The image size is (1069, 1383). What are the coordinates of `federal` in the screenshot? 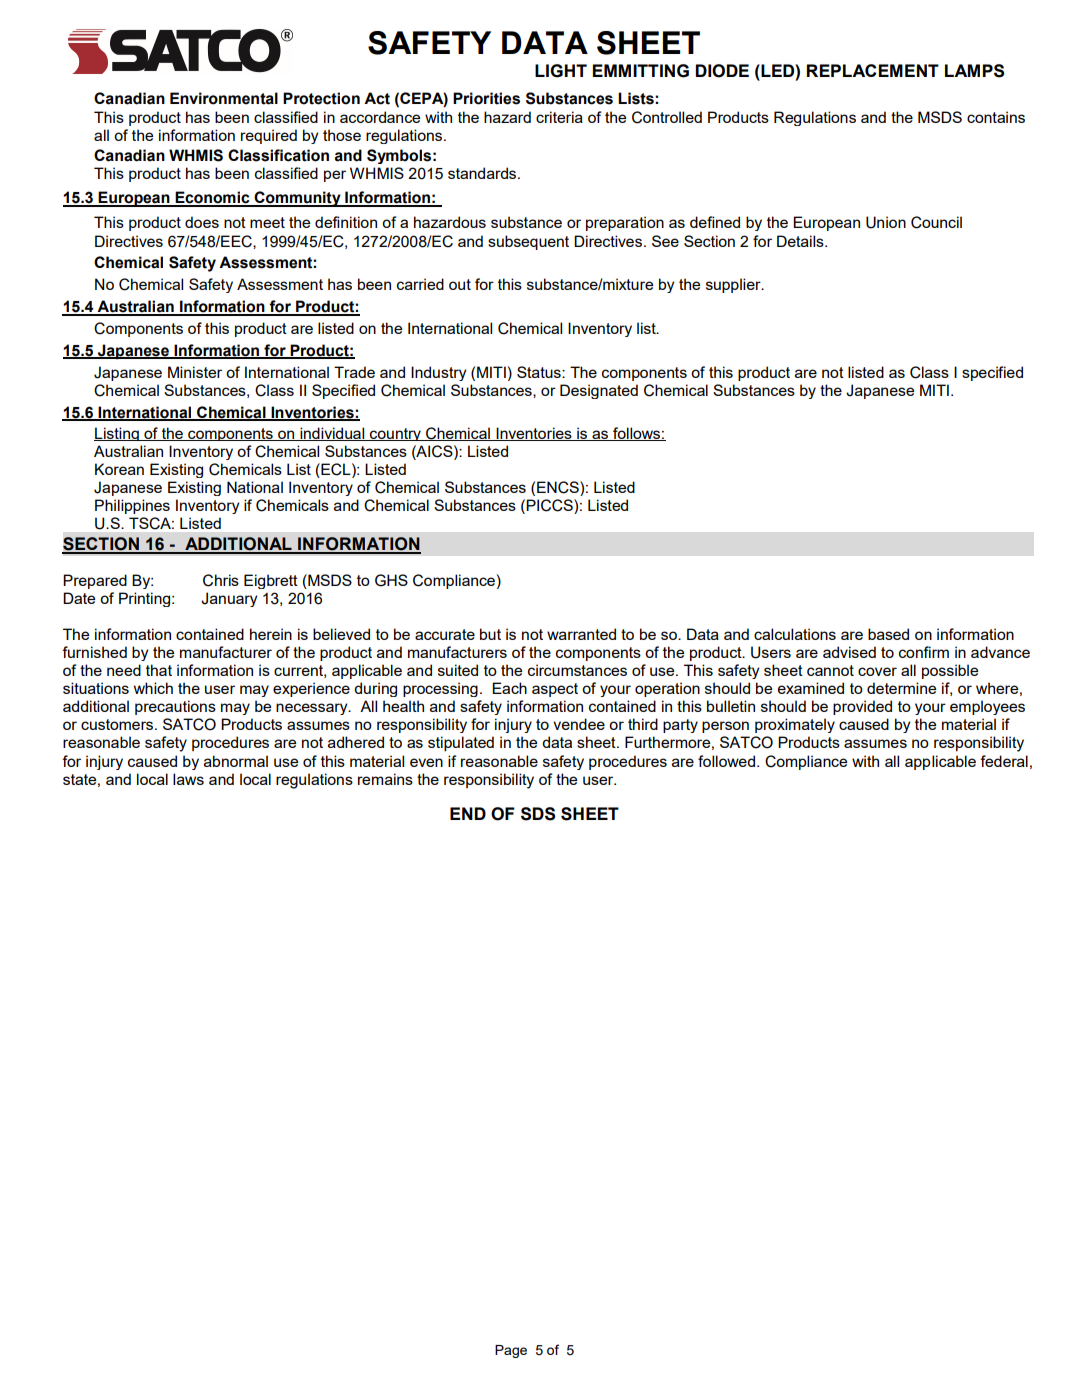 It's located at (1004, 761).
